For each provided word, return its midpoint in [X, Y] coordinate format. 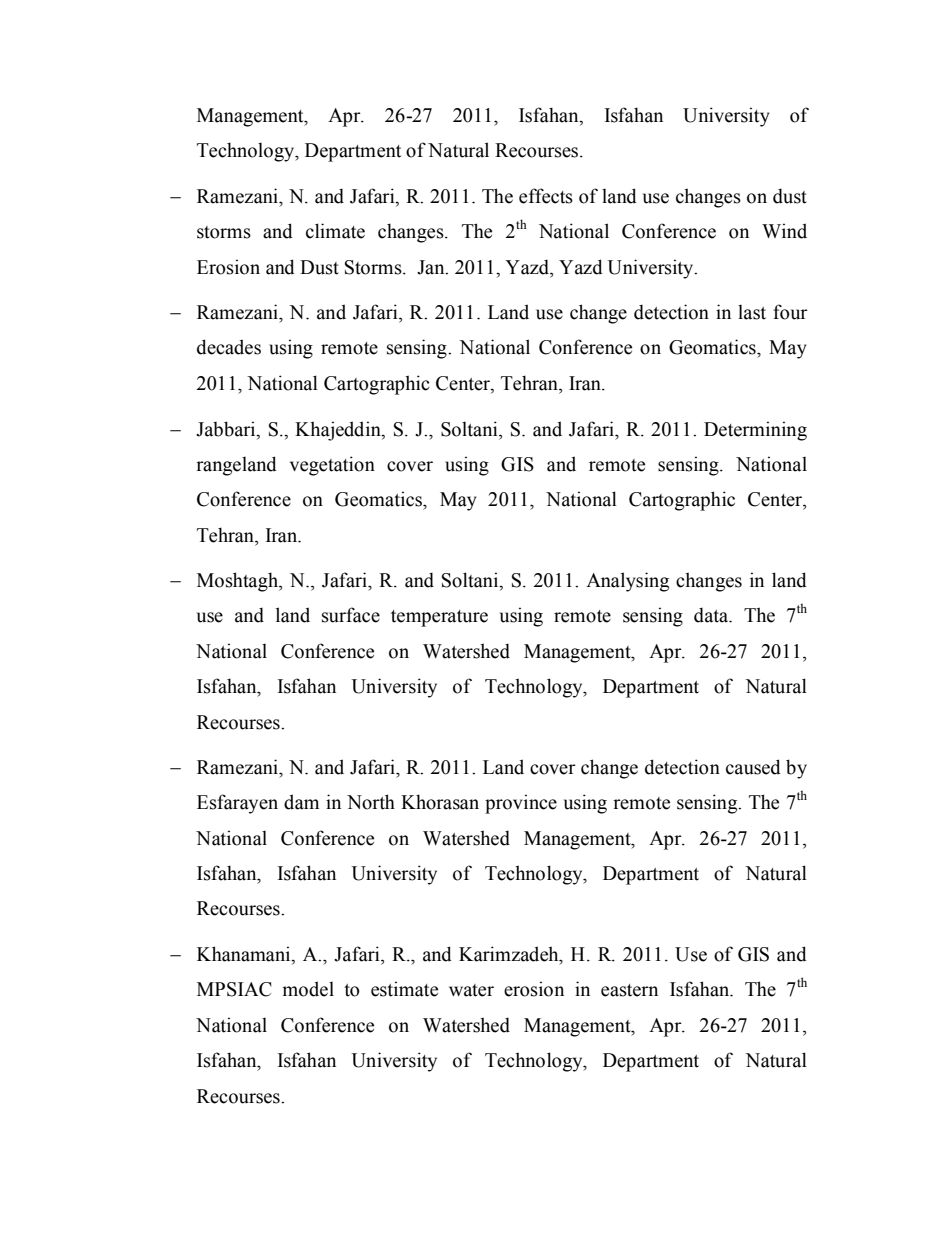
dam [301, 802]
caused [753, 767]
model [308, 989]
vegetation [332, 466]
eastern [629, 990]
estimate [404, 989]
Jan [432, 267]
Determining [755, 431]
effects [546, 196]
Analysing [627, 582]
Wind [784, 231]
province [521, 804]
